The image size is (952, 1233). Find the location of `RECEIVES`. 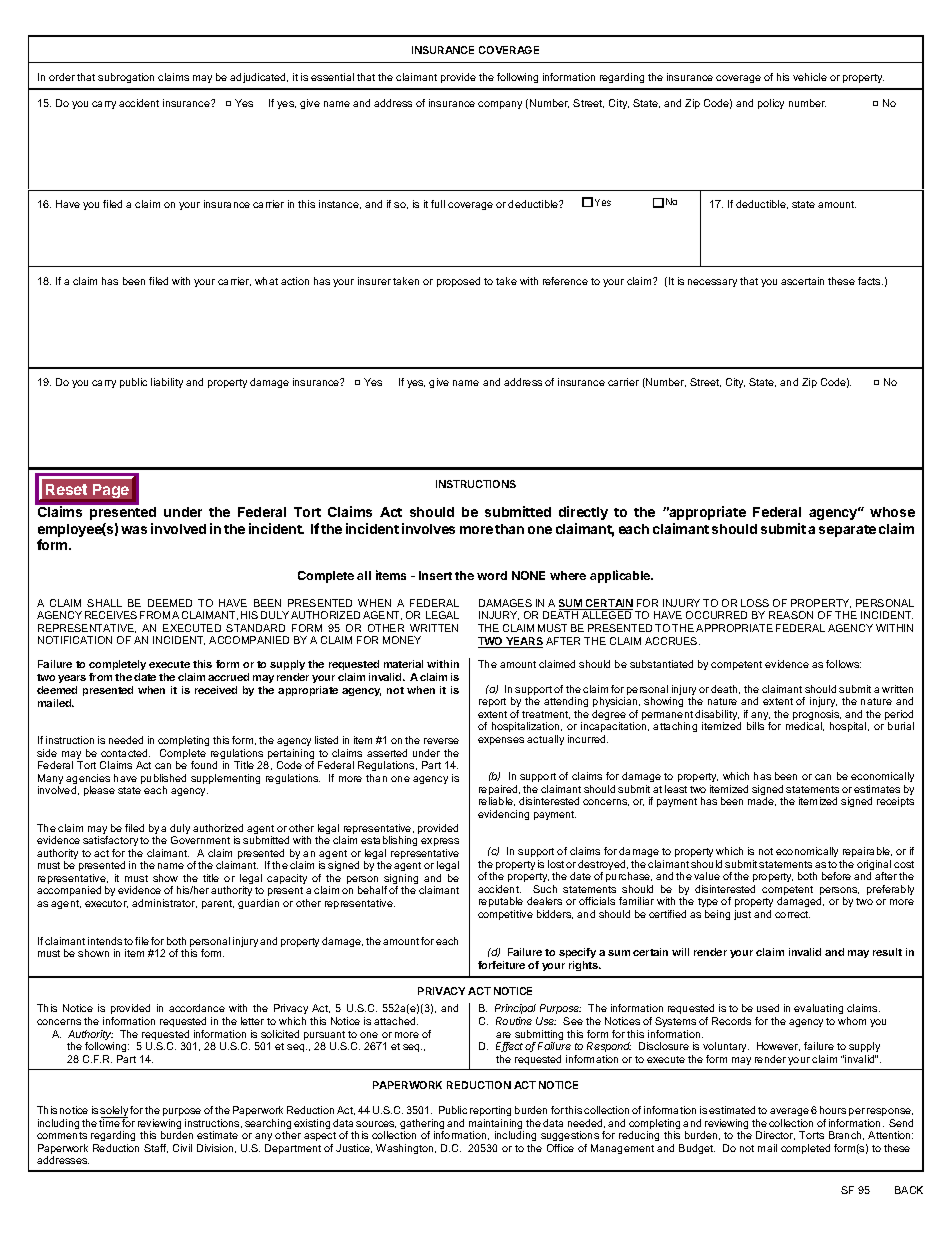

RECEIVES is located at coordinates (111, 615).
